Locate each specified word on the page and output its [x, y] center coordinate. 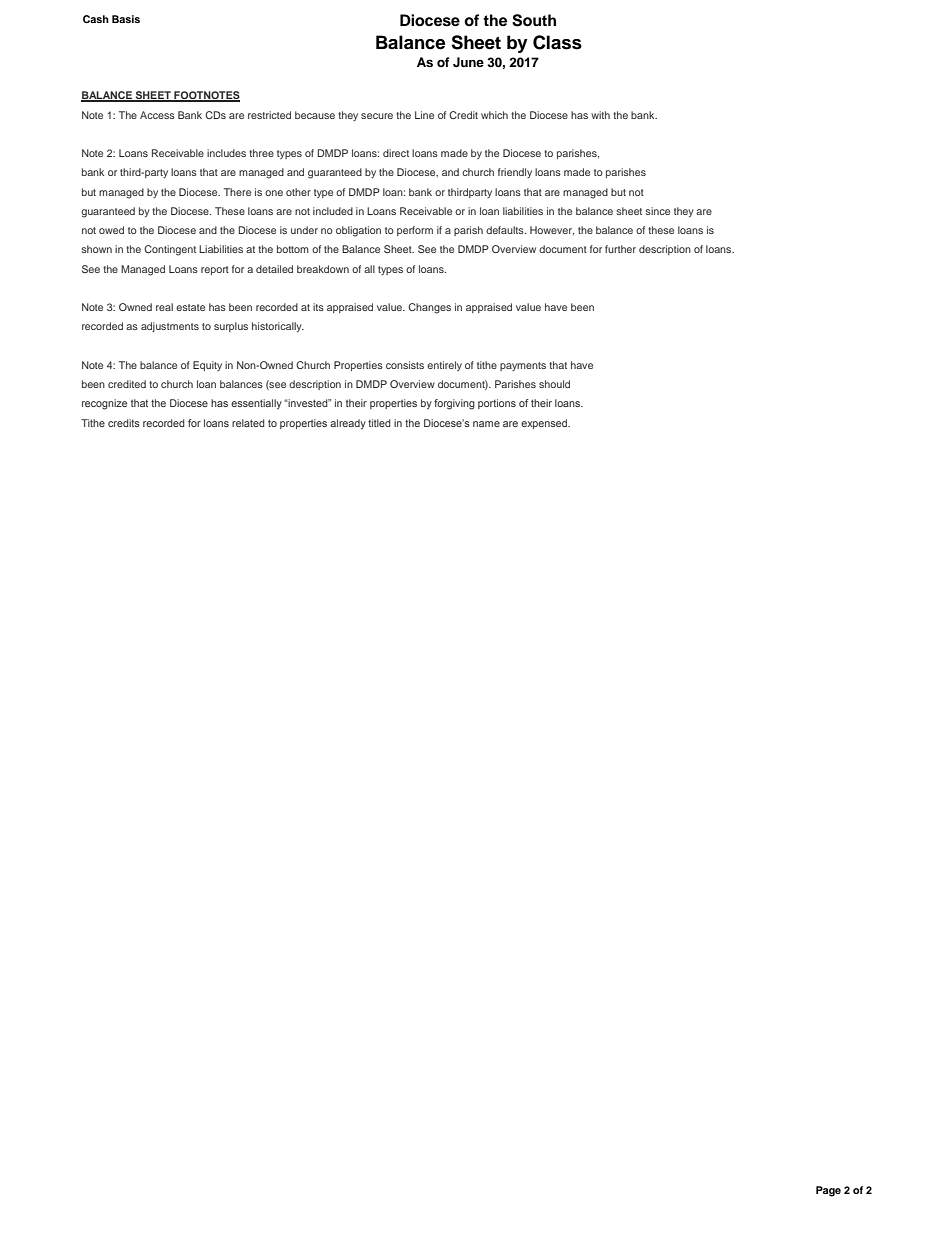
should [554, 384]
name [486, 424]
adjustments [170, 327]
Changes [429, 308]
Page [828, 1191]
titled [379, 423]
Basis [126, 19]
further [620, 249]
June [468, 62]
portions [497, 404]
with [600, 115]
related [248, 423]
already [348, 424]
